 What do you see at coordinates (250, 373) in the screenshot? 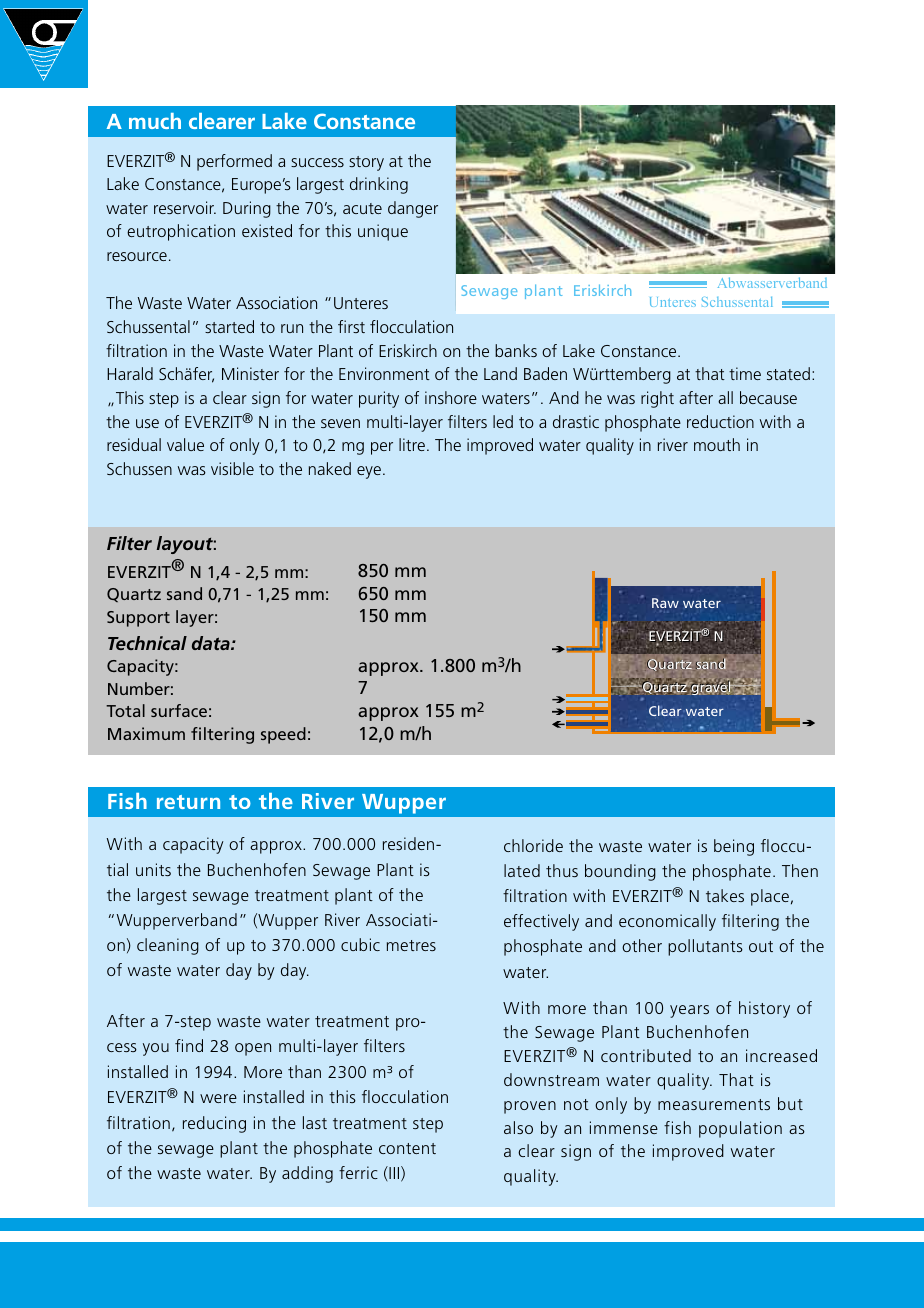
I see `Minister` at bounding box center [250, 373].
